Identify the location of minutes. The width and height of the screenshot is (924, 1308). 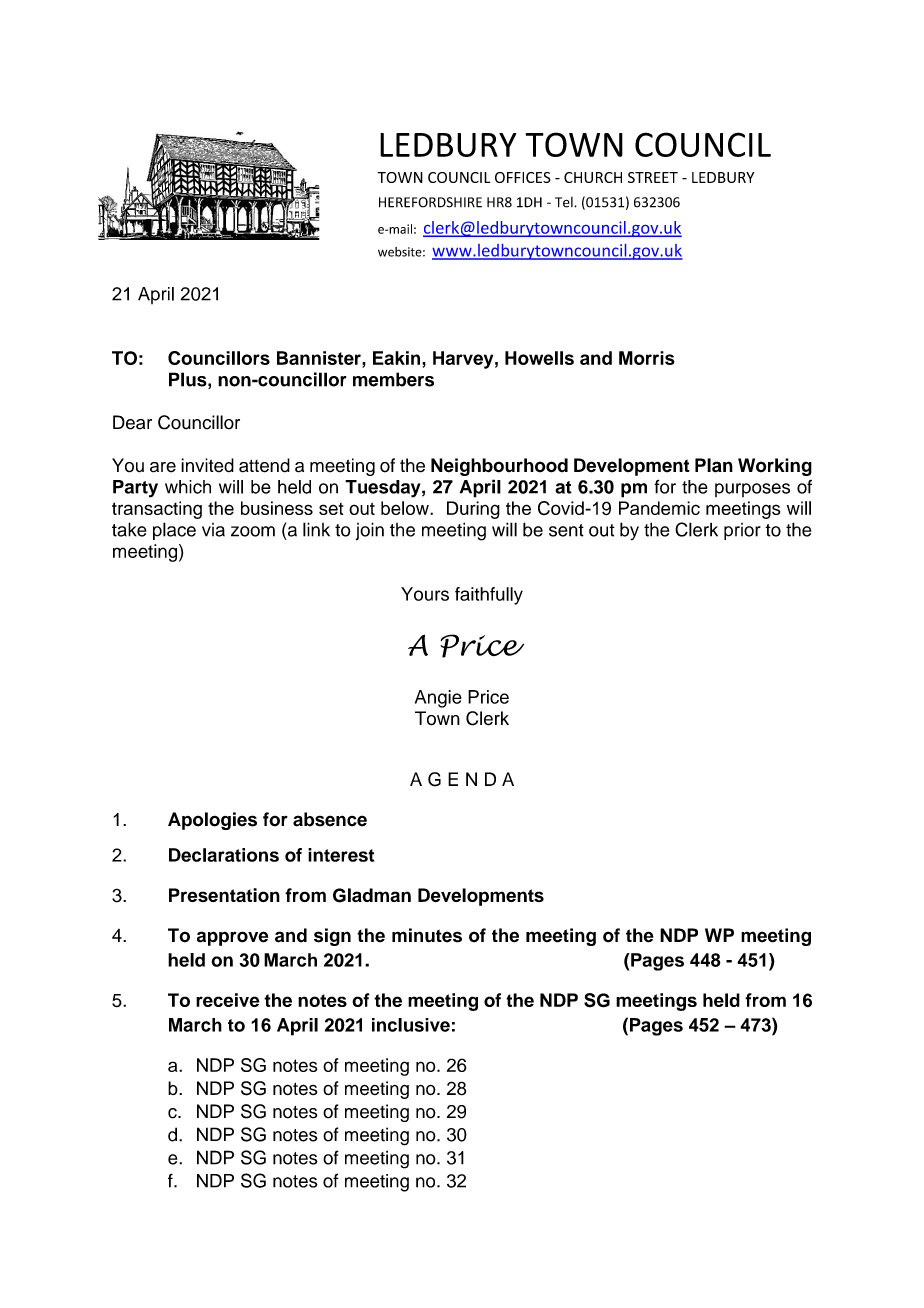
(427, 935).
